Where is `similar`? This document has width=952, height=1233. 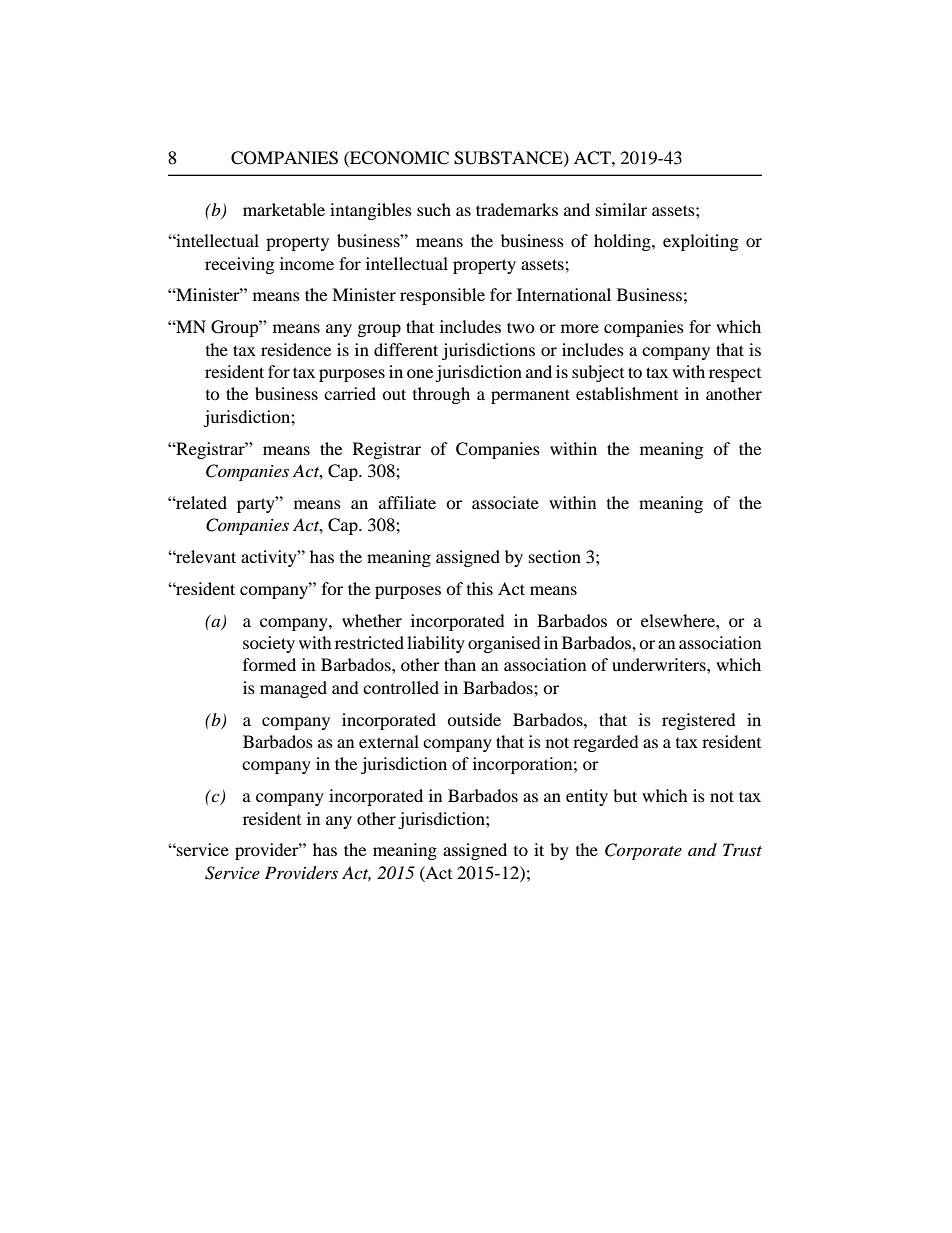
similar is located at coordinates (621, 209).
